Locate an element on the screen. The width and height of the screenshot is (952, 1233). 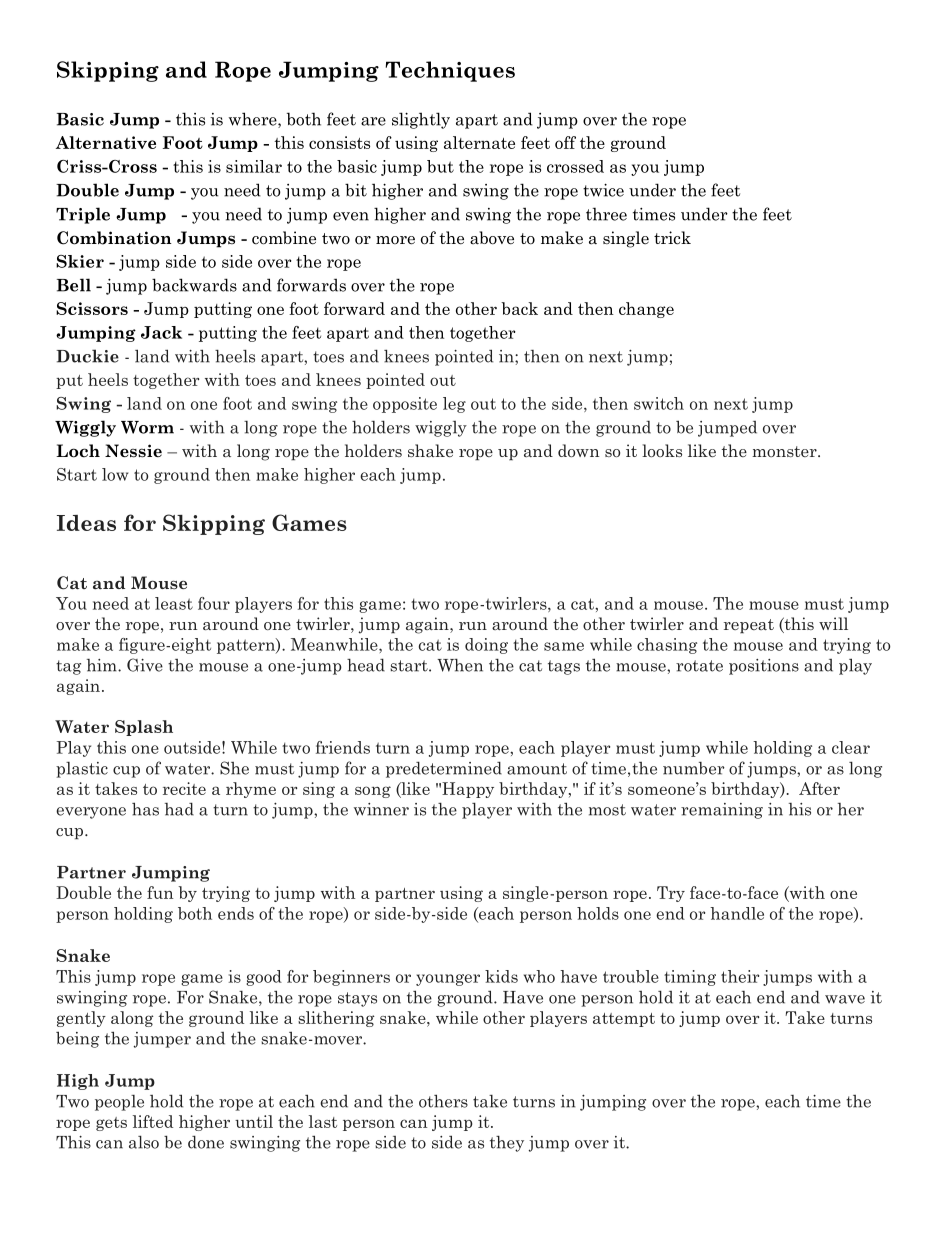
least is located at coordinates (174, 603).
